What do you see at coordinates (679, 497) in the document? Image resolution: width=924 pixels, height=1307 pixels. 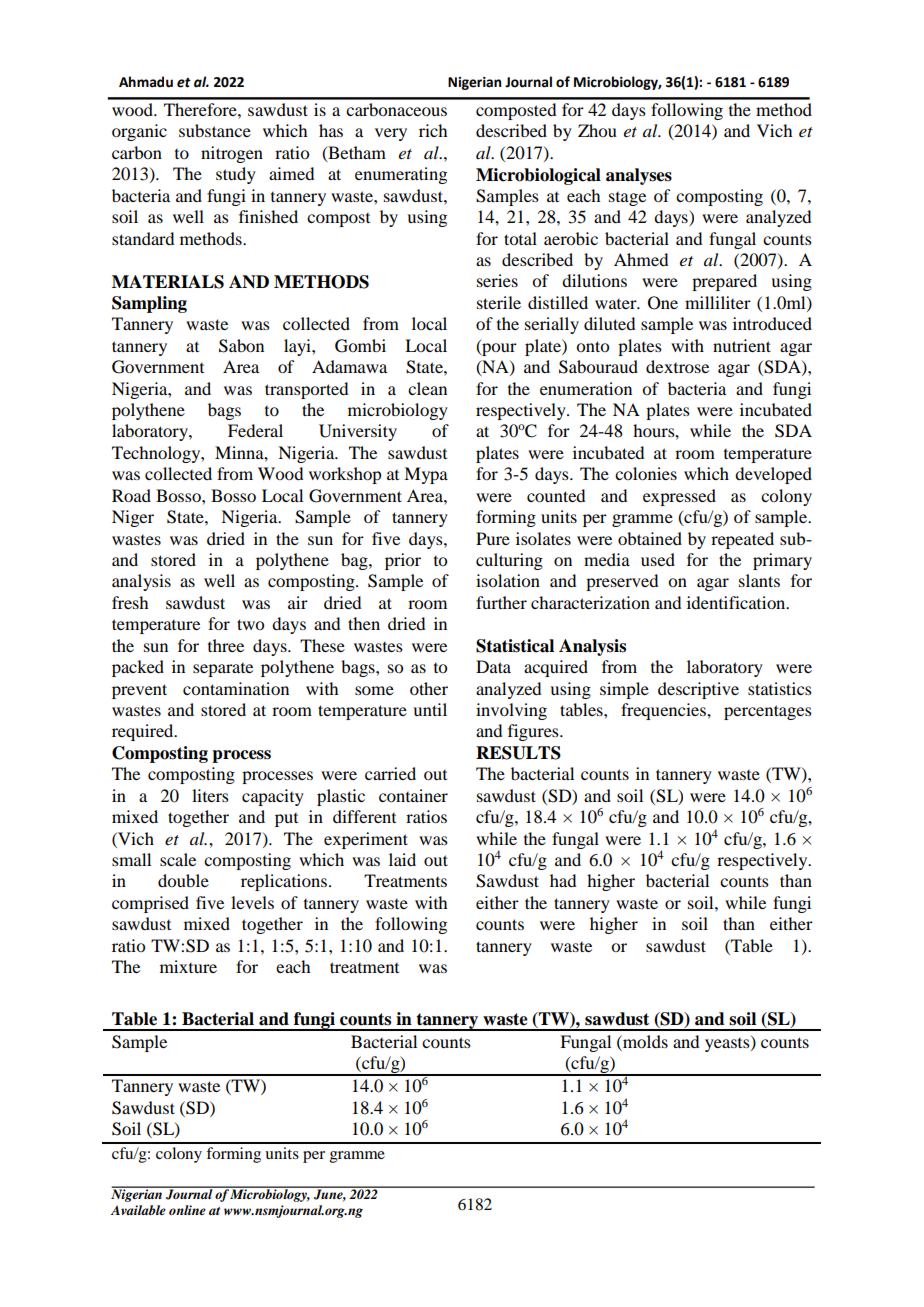 I see `expressed` at bounding box center [679, 497].
